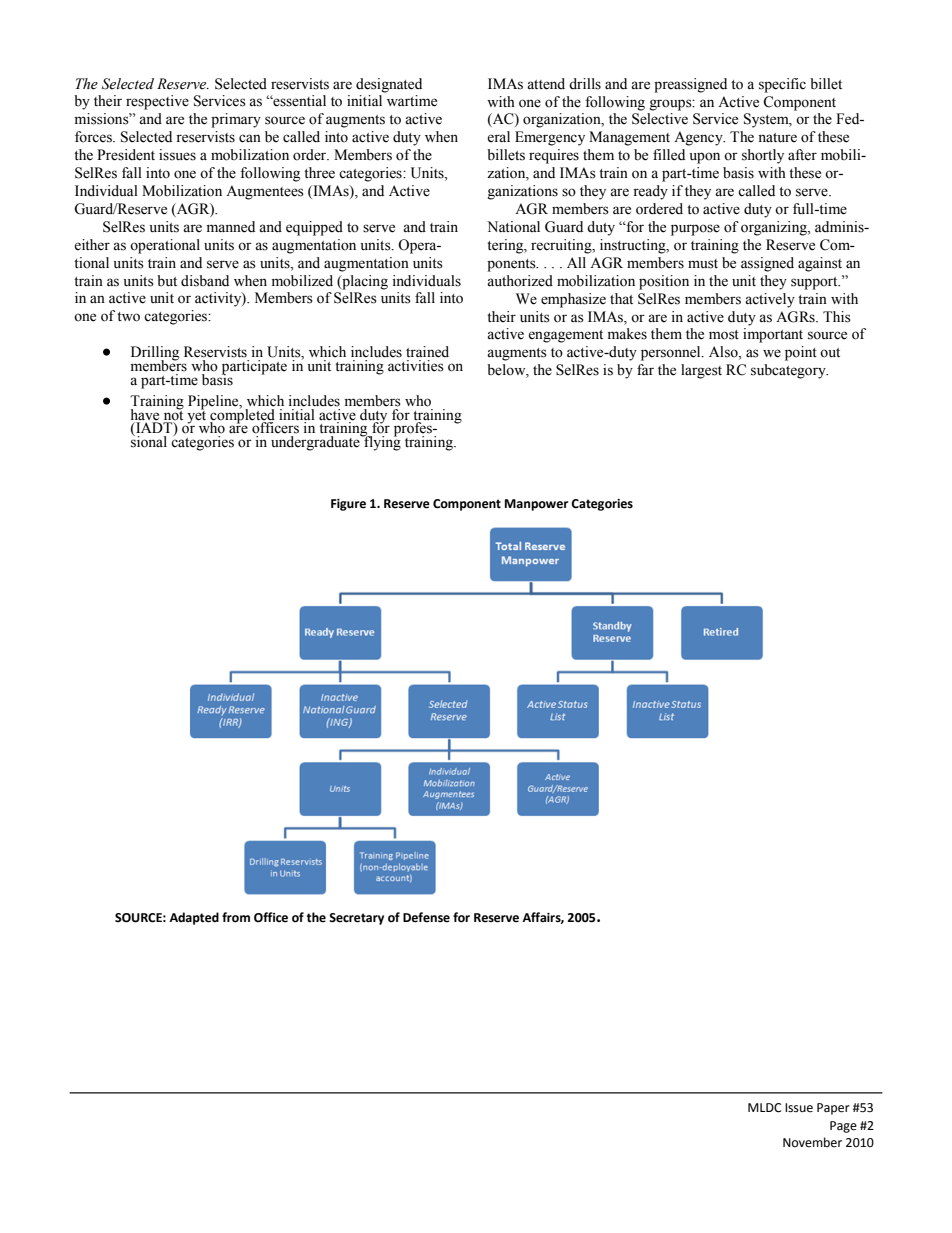 Image resolution: width=952 pixels, height=1233 pixels. I want to click on Defense, so click(426, 917).
